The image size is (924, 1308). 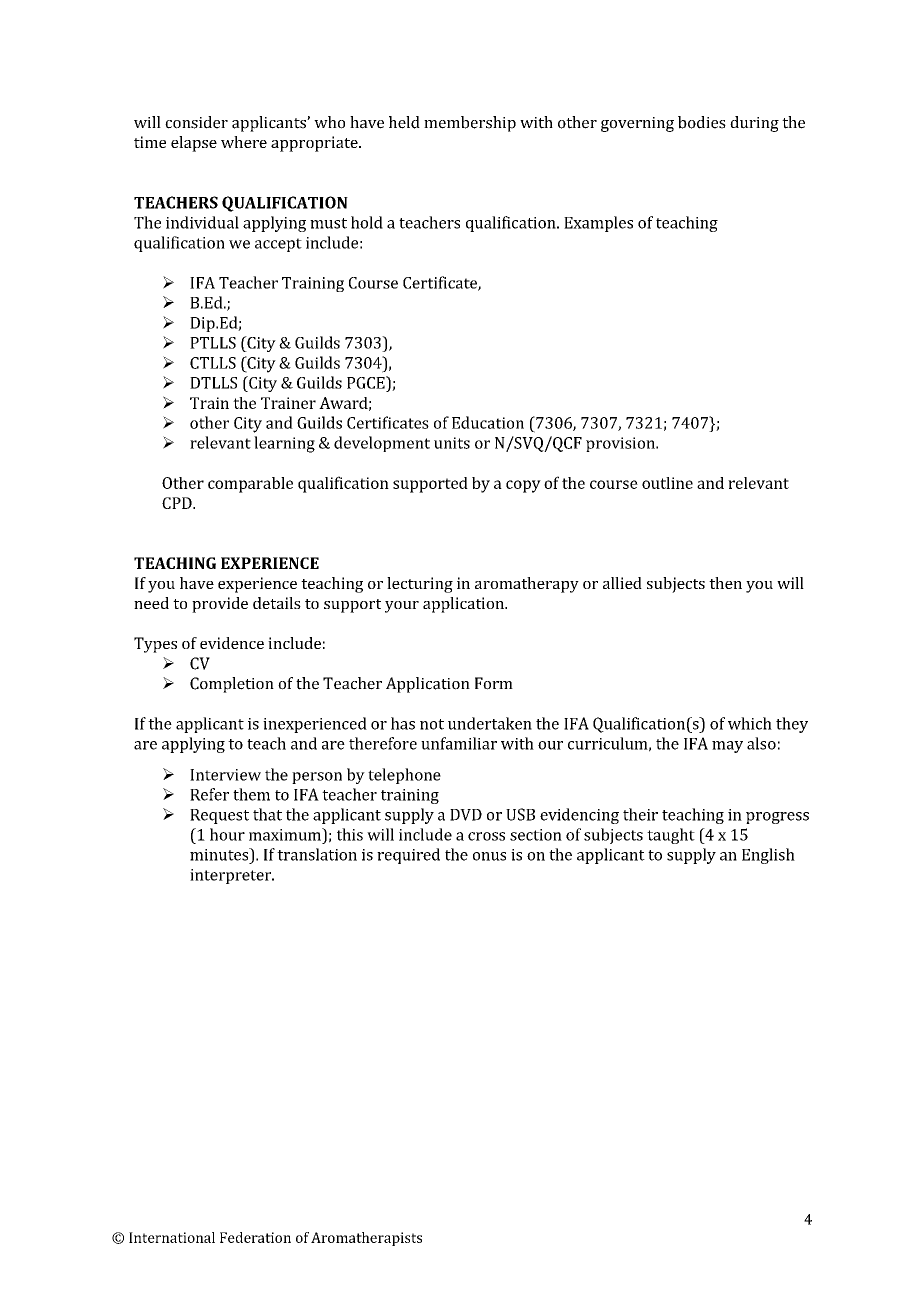 What do you see at coordinates (702, 122) in the screenshot?
I see `bodies` at bounding box center [702, 122].
